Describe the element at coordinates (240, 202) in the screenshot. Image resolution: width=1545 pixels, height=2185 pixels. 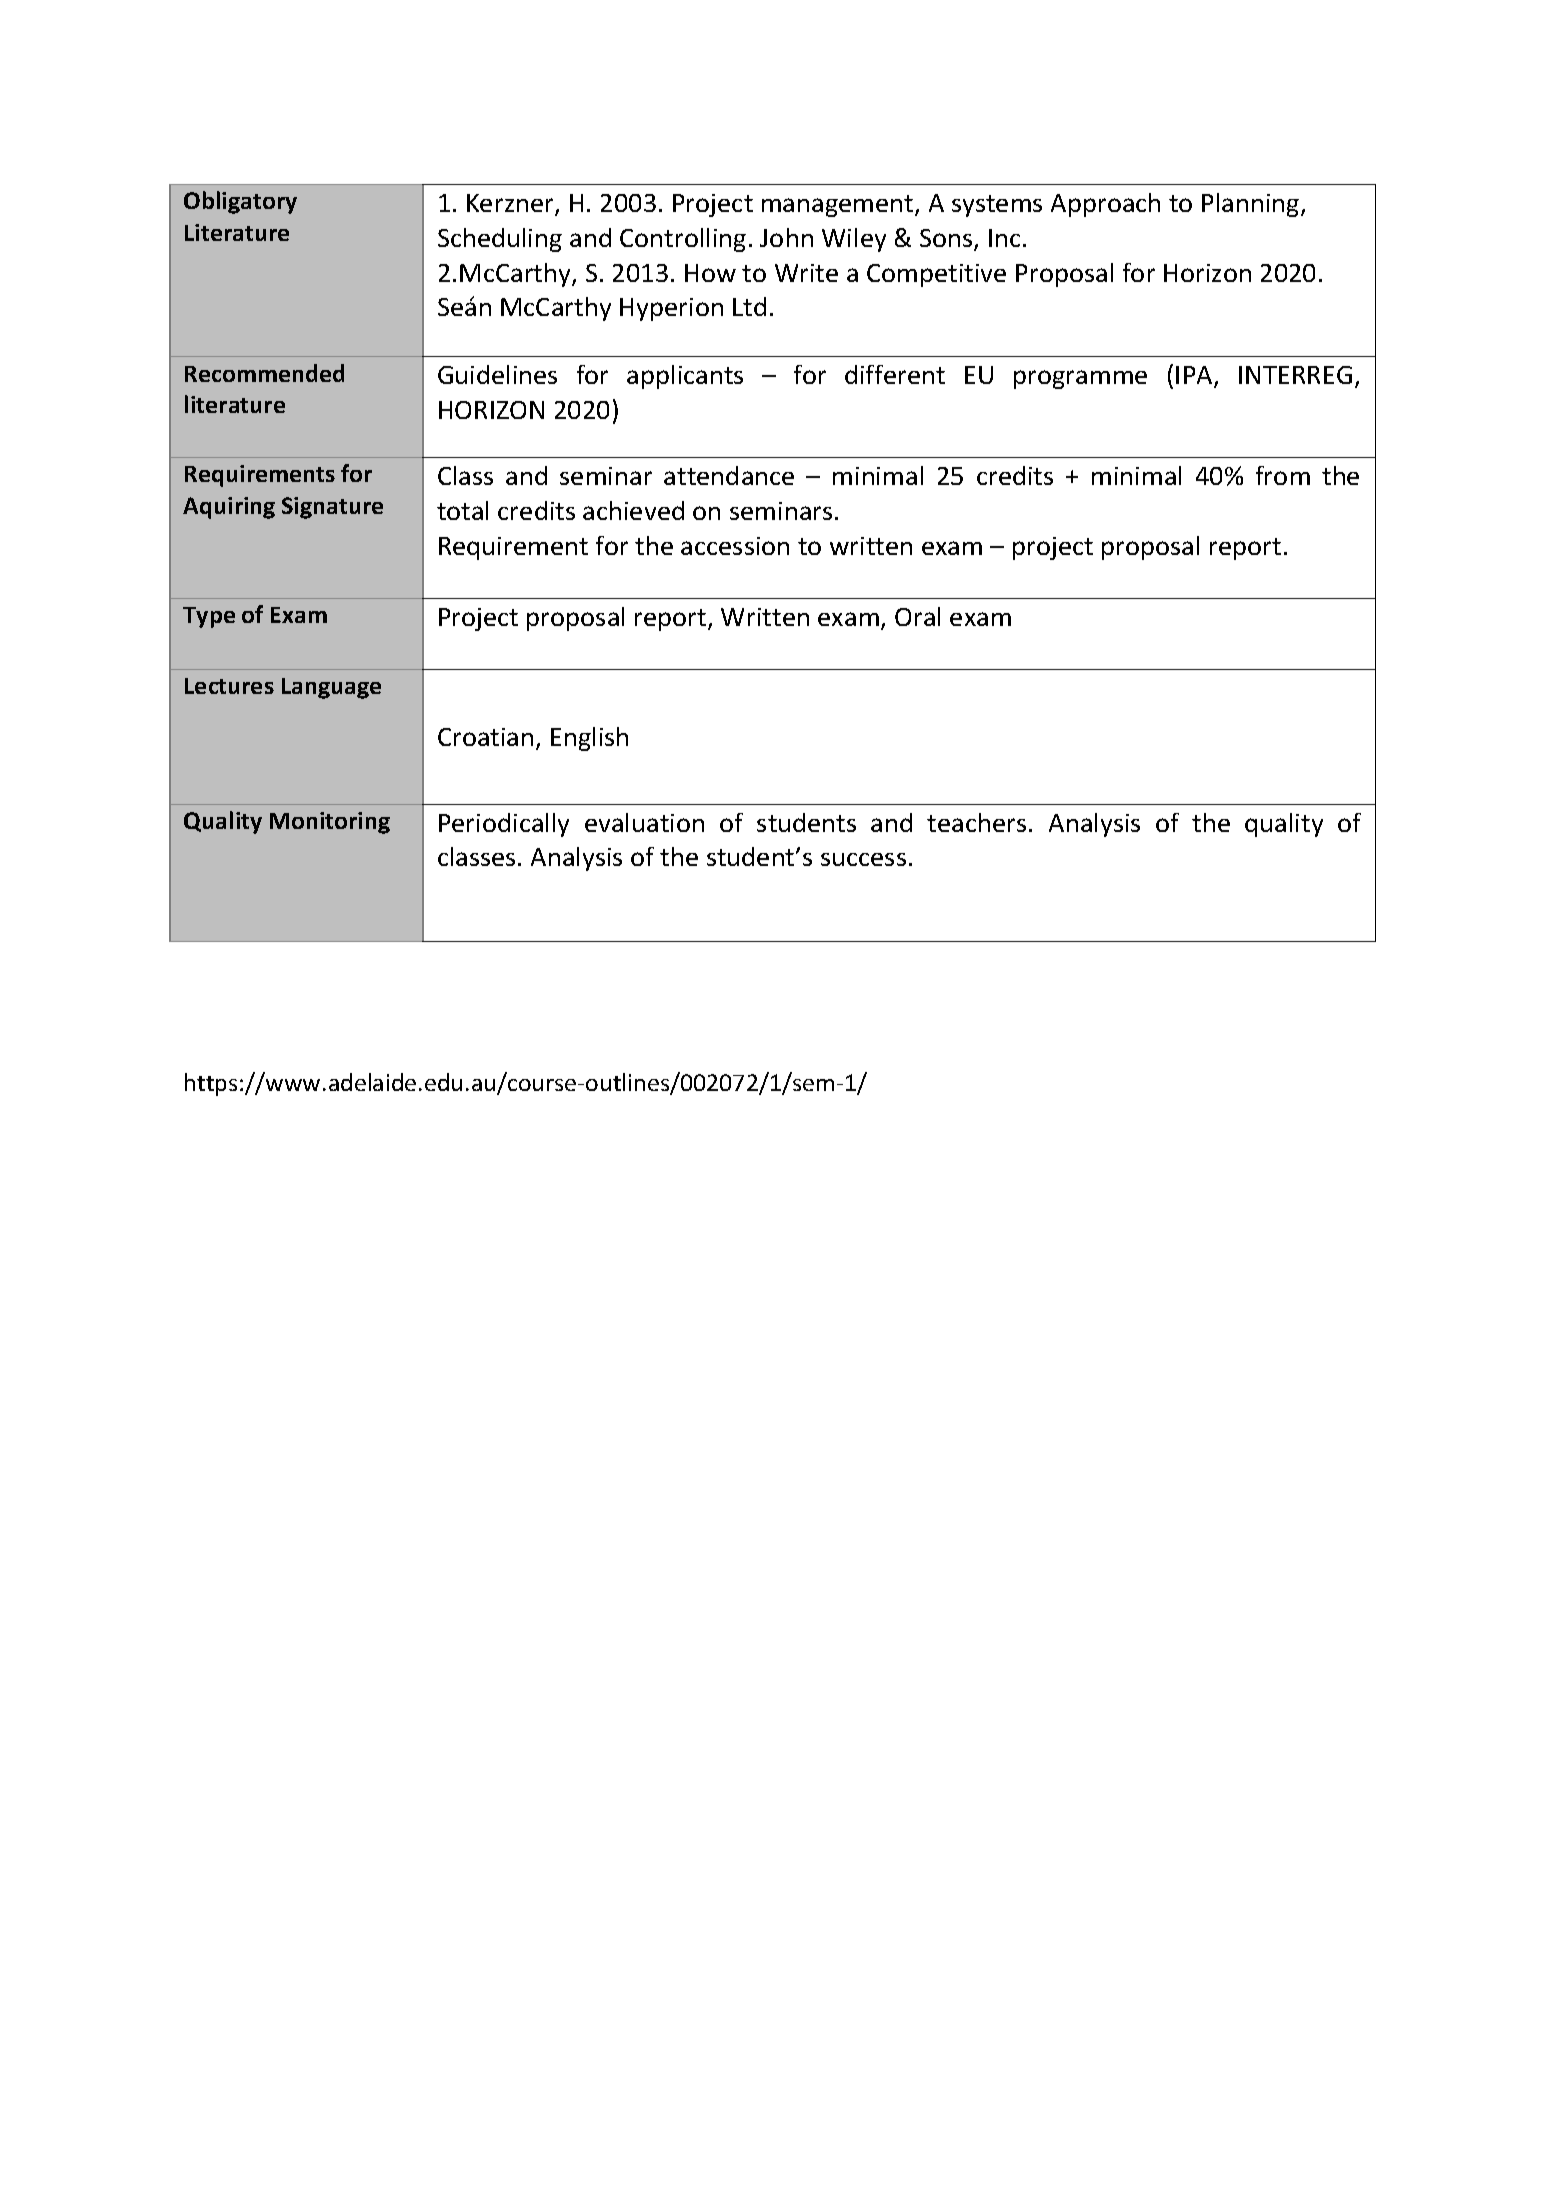
I see `Obligatory` at that location.
